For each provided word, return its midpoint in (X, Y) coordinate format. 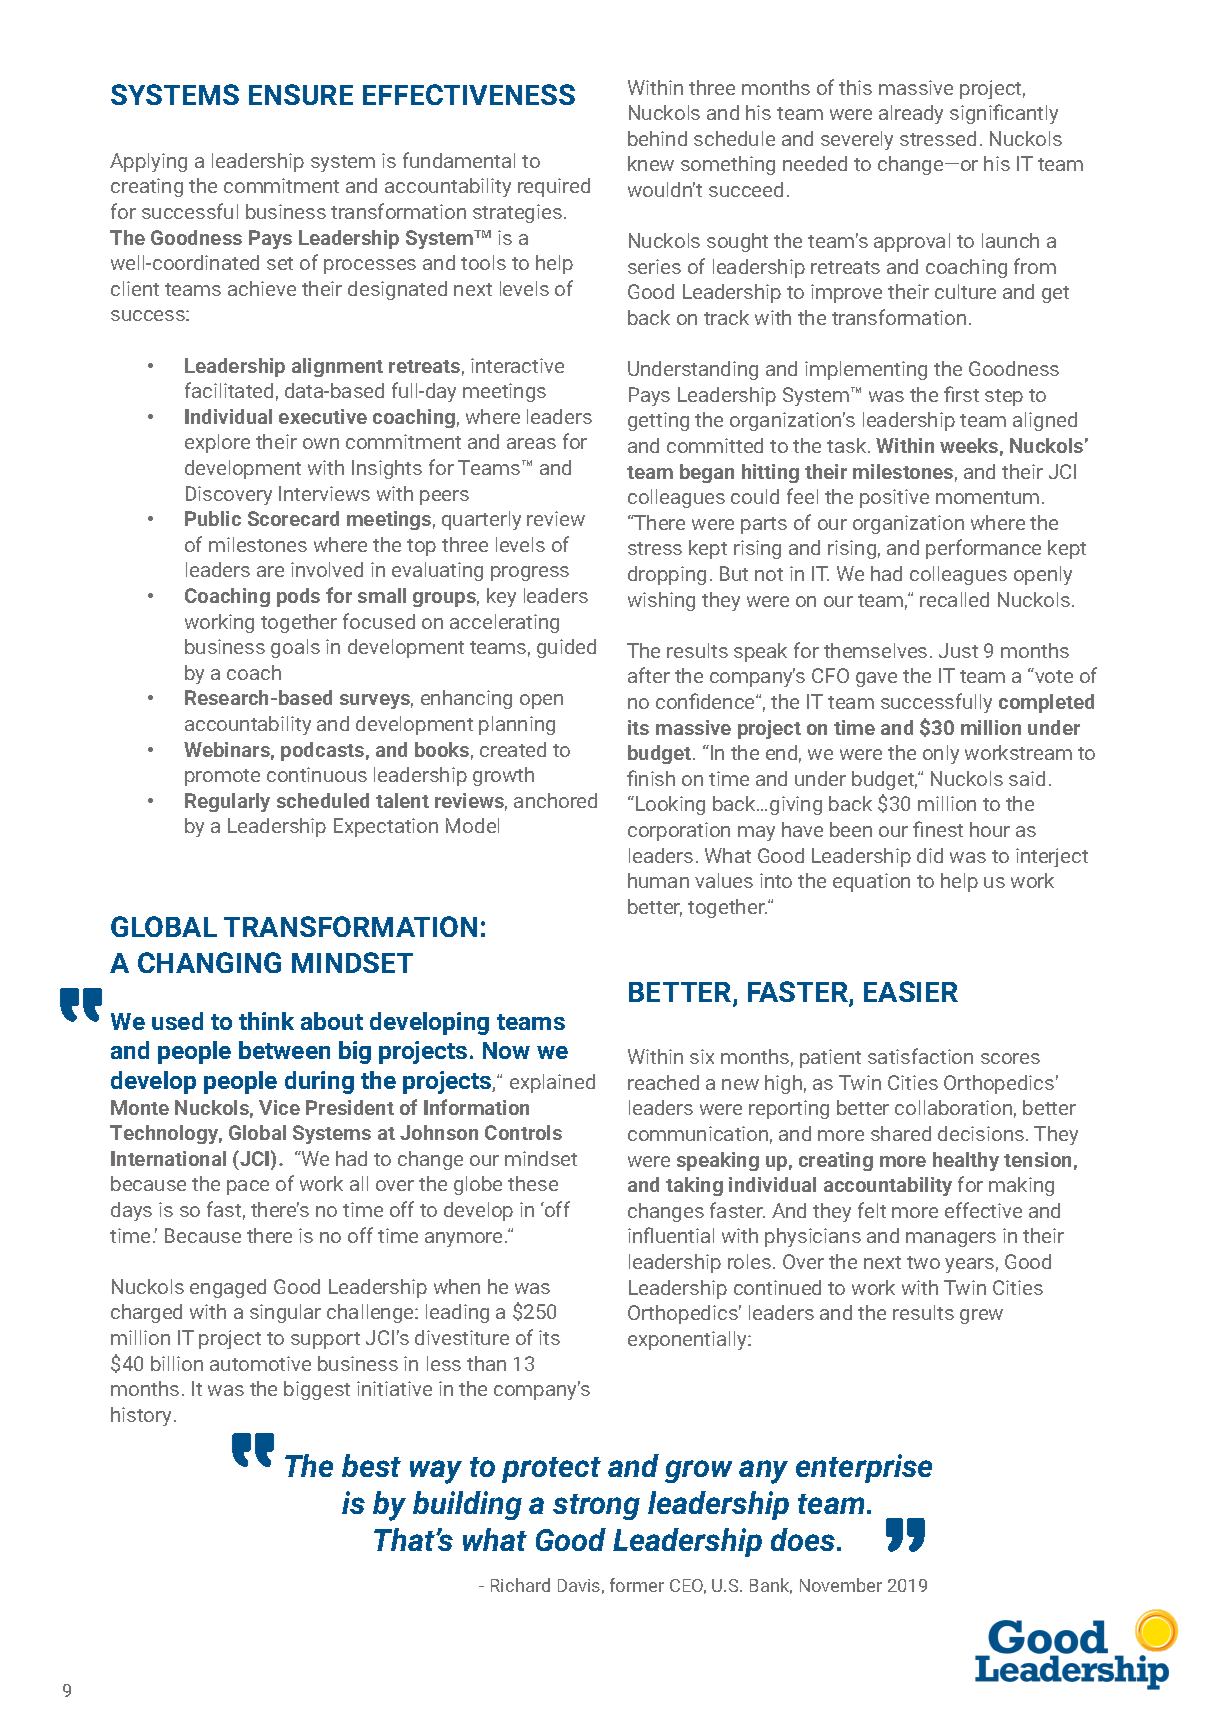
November (841, 1585)
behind (657, 138)
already (911, 114)
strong (596, 1507)
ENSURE (301, 94)
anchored (555, 800)
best (371, 1465)
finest (938, 829)
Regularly (227, 802)
